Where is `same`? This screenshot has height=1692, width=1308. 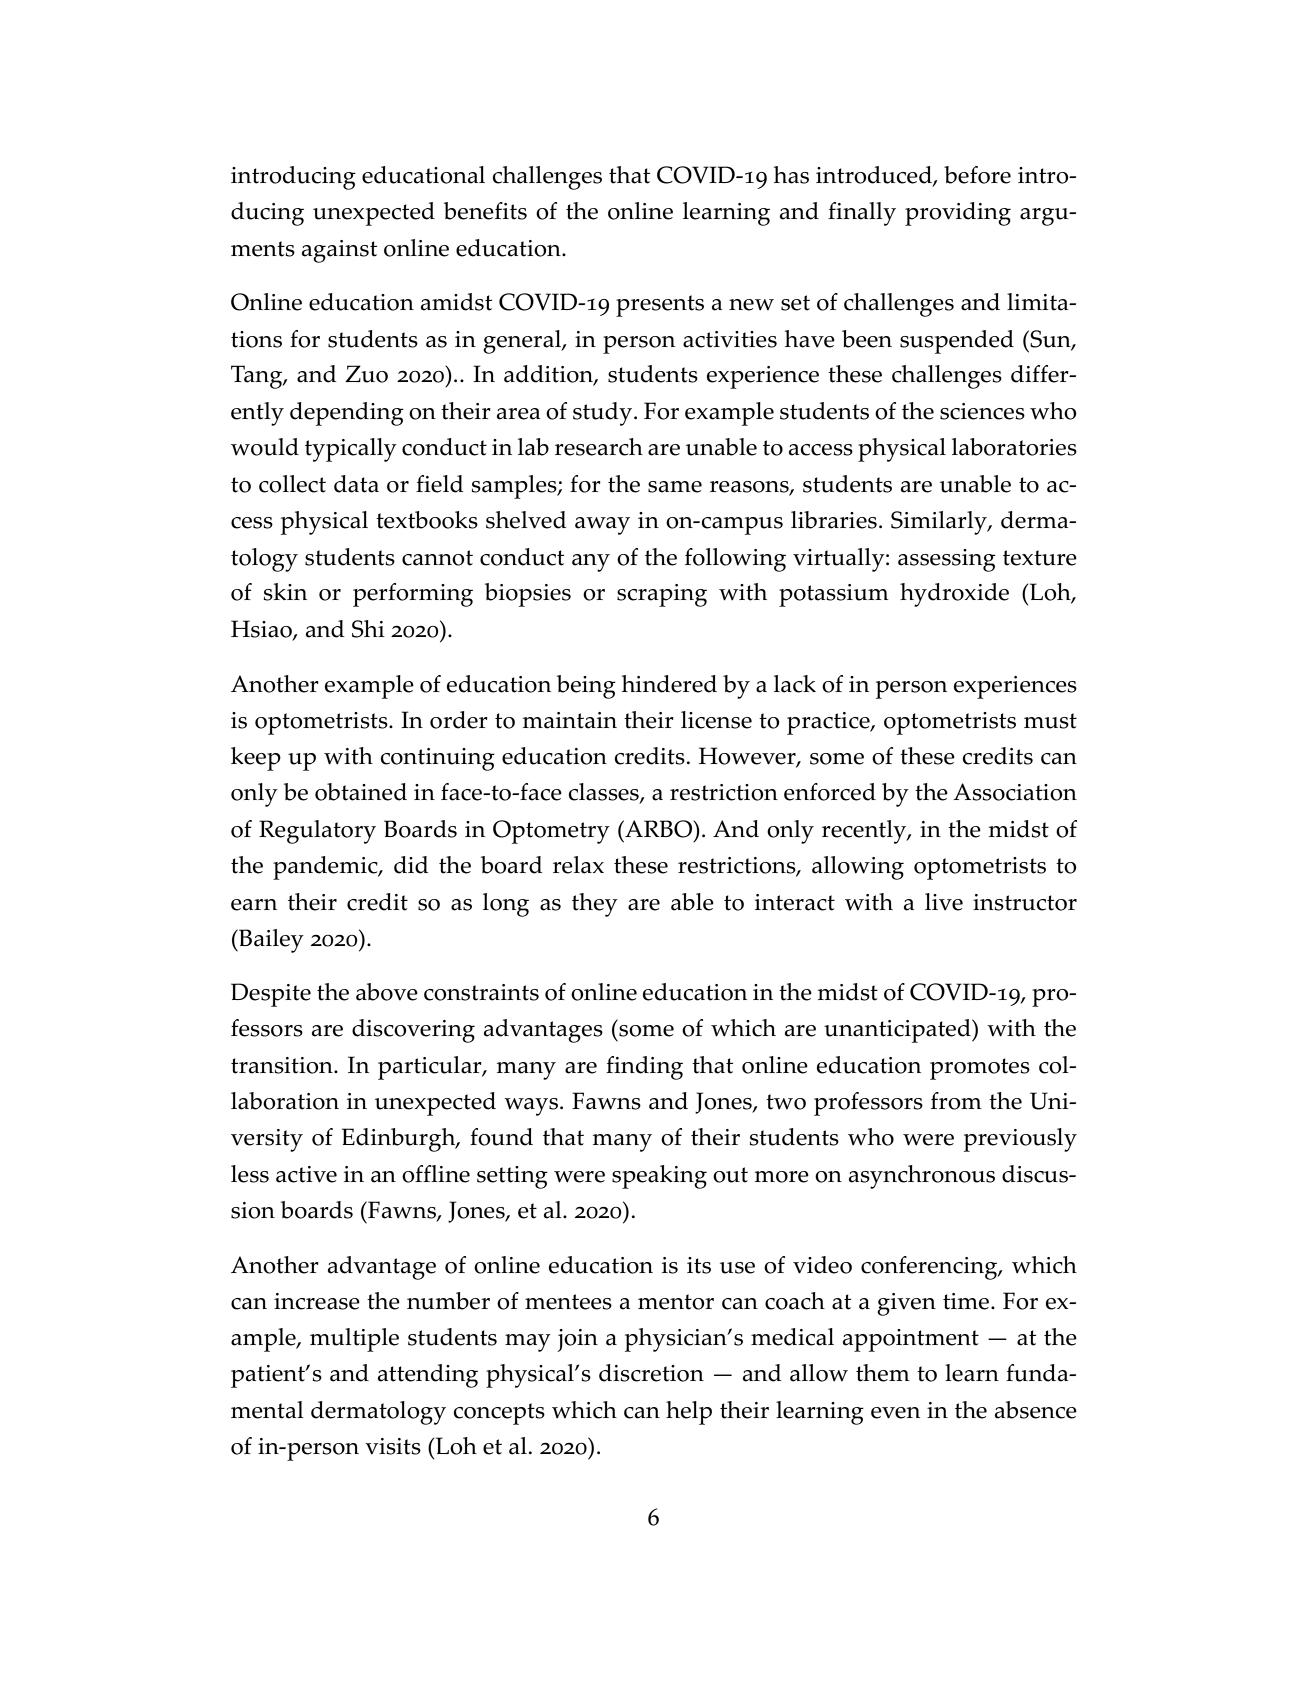
same is located at coordinates (675, 487).
